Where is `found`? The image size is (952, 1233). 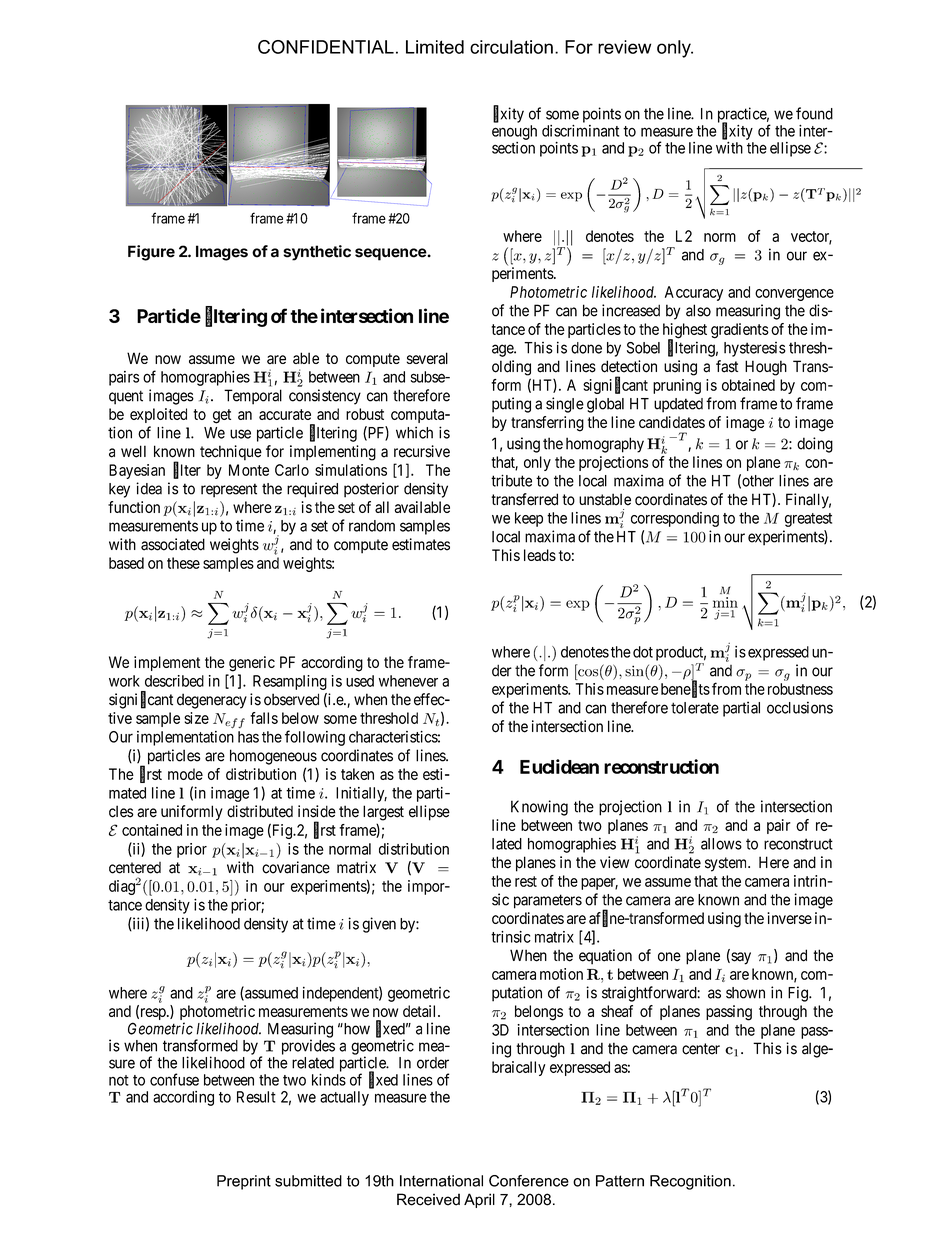
found is located at coordinates (814, 113).
